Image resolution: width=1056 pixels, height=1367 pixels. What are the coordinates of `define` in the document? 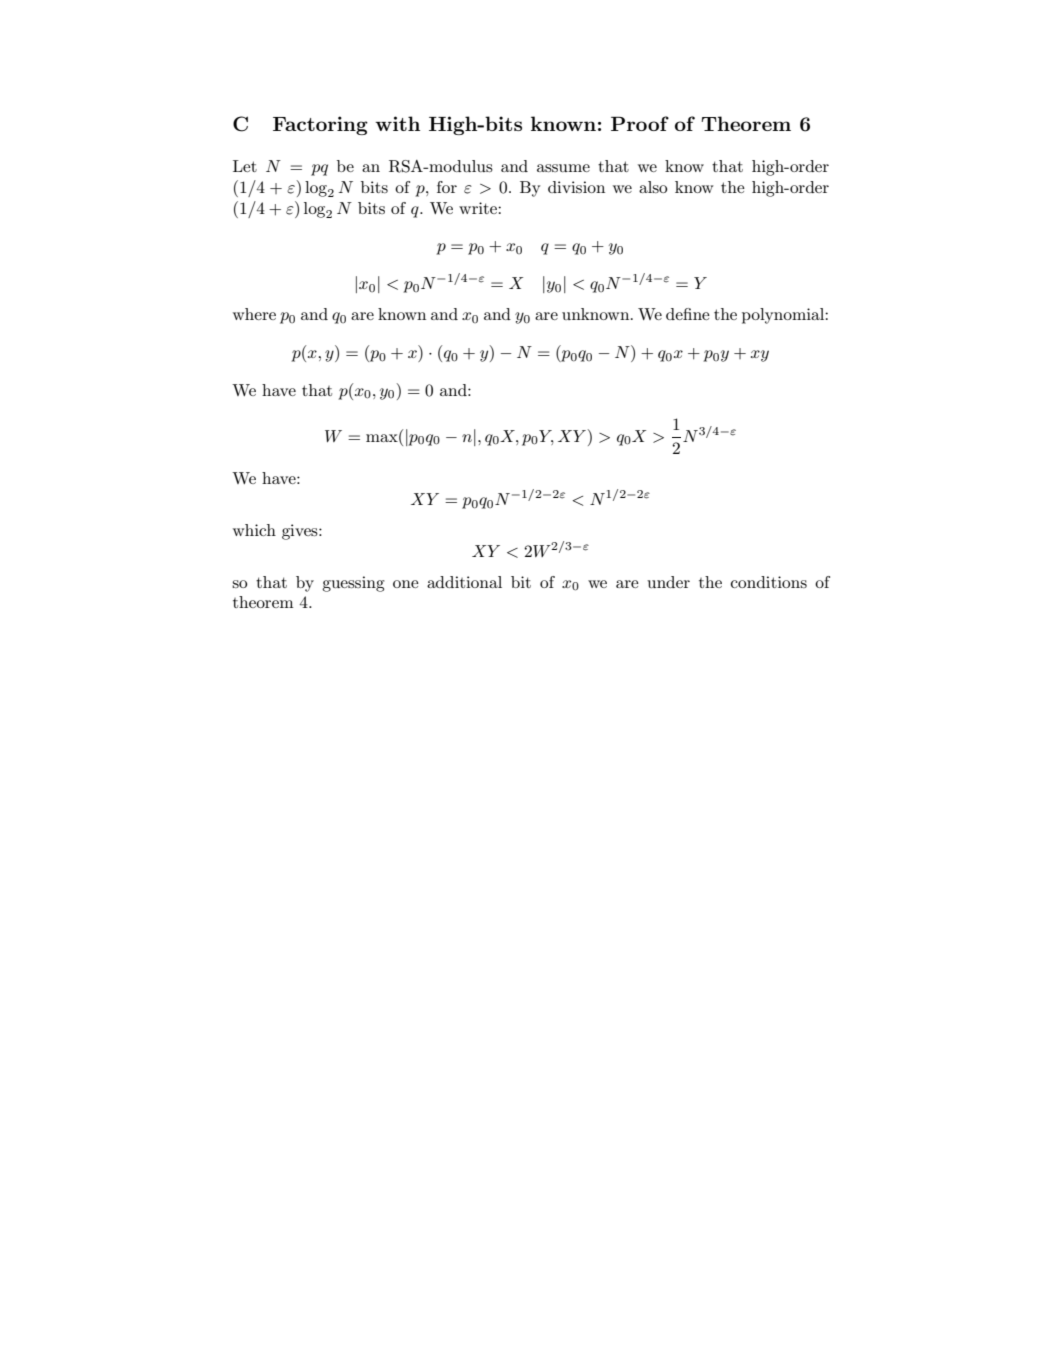 It's located at (688, 314).
